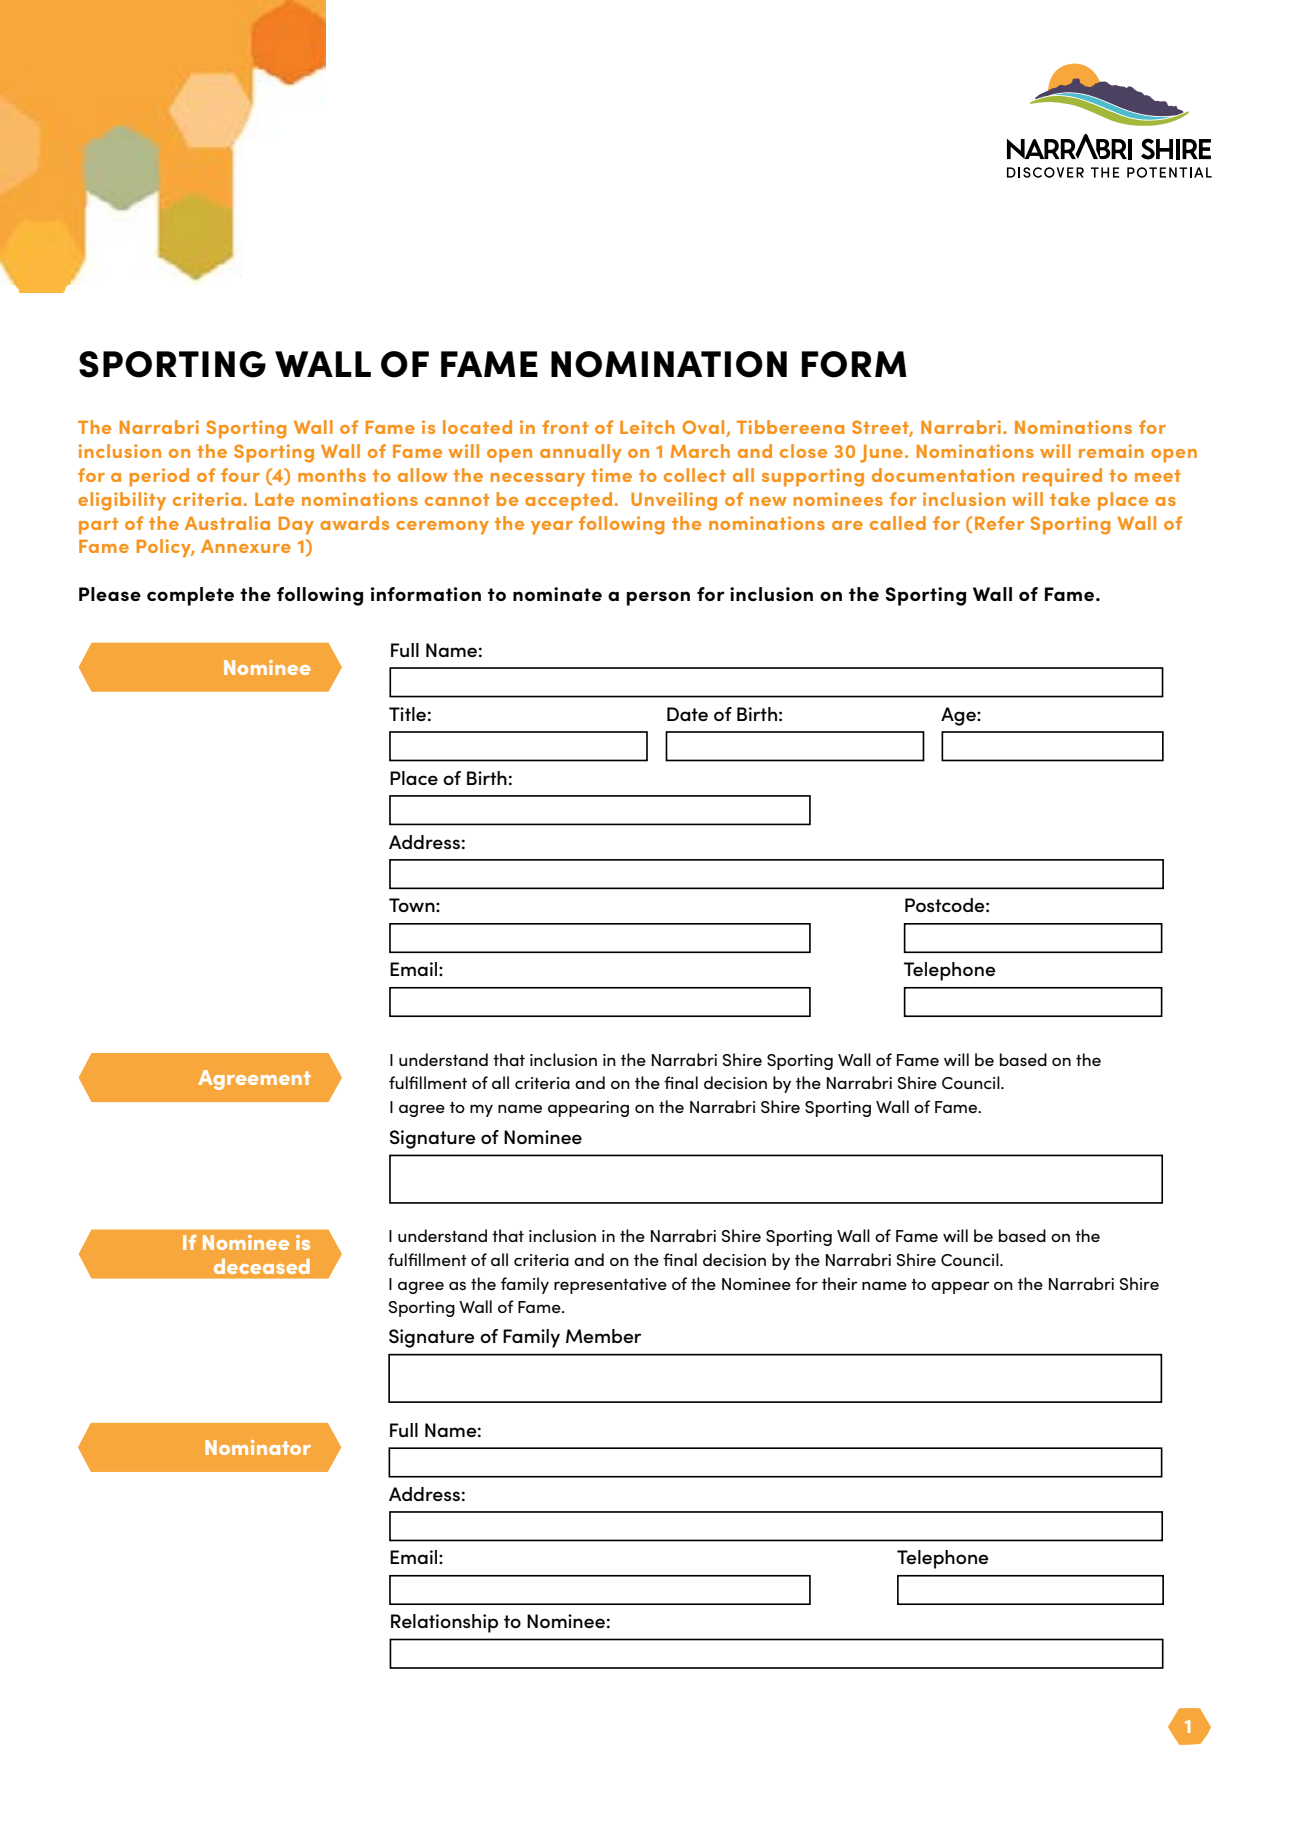  What do you see at coordinates (610, 1286) in the document?
I see `representative` at bounding box center [610, 1286].
